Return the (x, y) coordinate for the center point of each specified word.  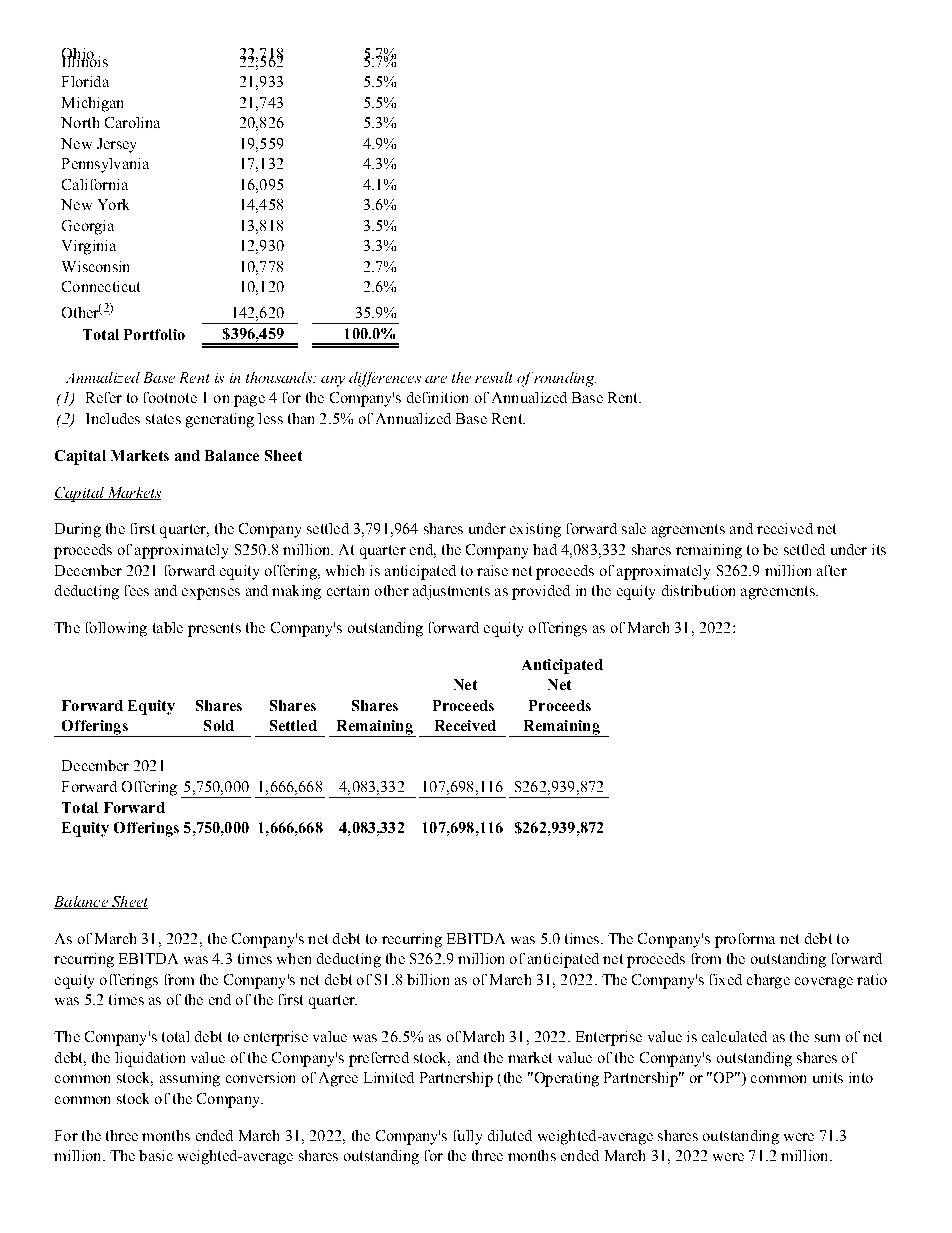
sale (634, 528)
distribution (698, 590)
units (828, 1077)
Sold (219, 725)
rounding (565, 379)
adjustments (451, 592)
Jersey (116, 145)
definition (437, 397)
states (163, 419)
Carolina (132, 122)
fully (468, 1137)
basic (156, 1155)
